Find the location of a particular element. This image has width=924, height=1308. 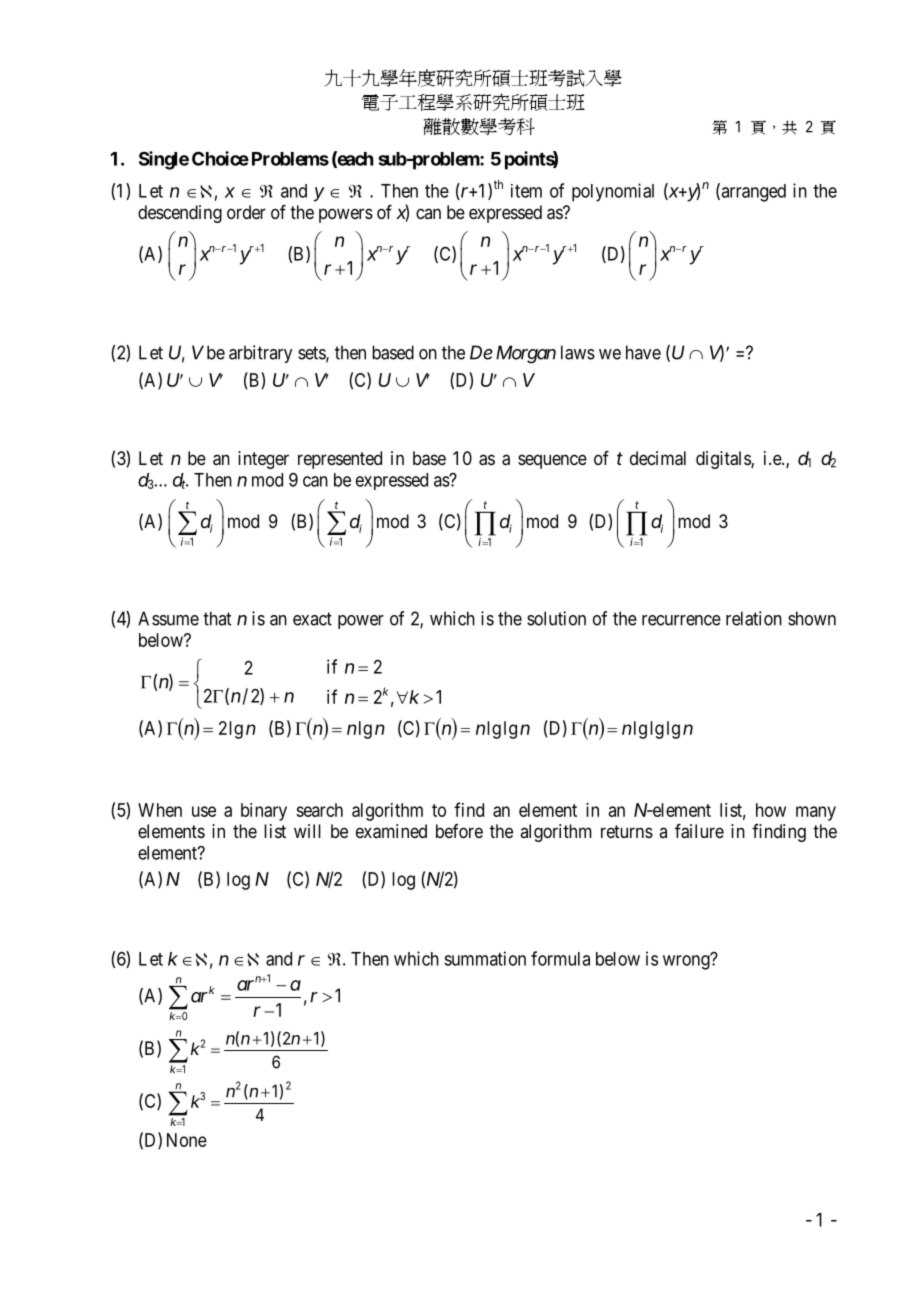

solution is located at coordinates (556, 618).
